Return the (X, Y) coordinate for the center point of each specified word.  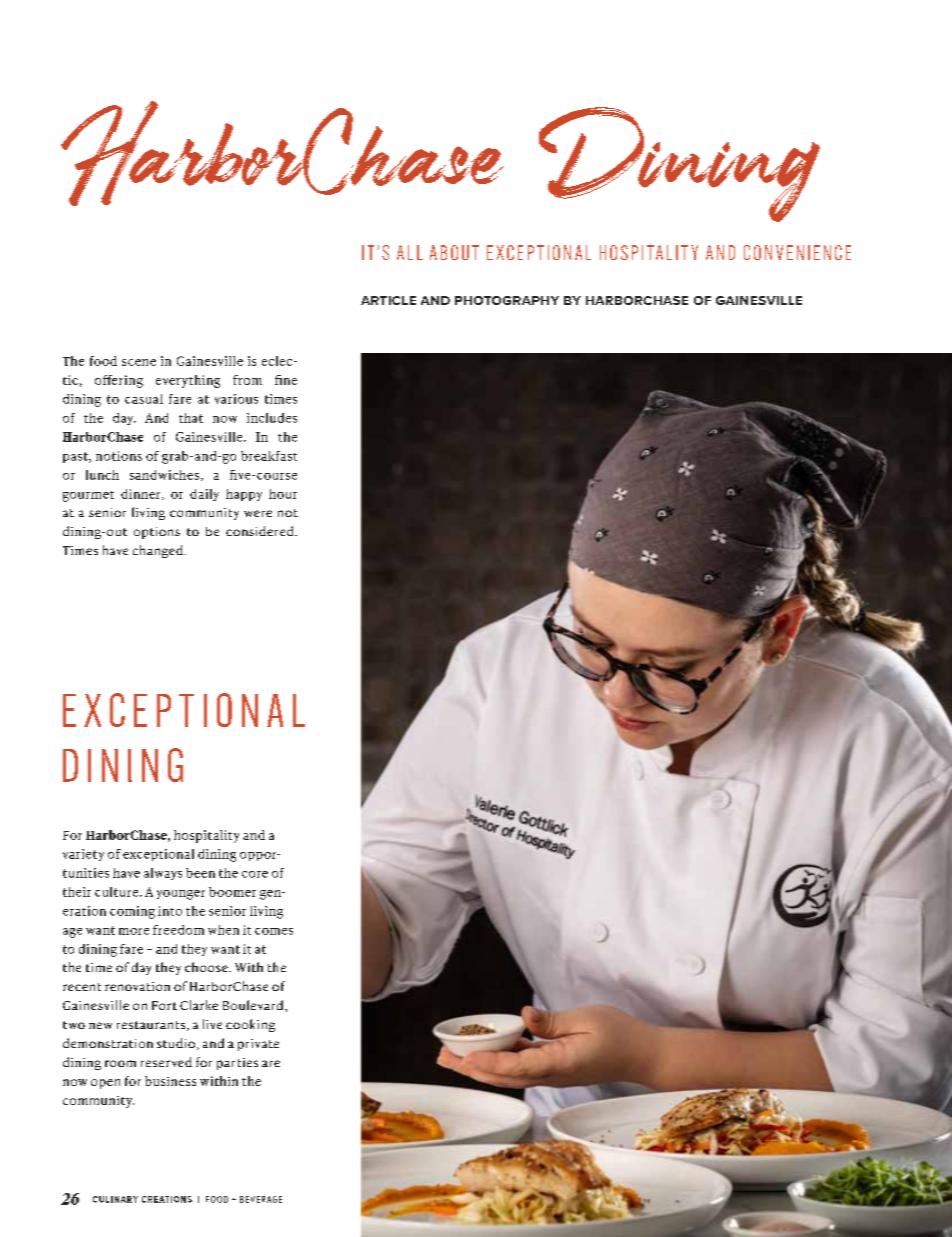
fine (286, 380)
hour (283, 494)
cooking (250, 1025)
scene (139, 362)
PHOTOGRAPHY (507, 300)
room (120, 1063)
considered (261, 531)
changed (158, 551)
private (258, 1045)
